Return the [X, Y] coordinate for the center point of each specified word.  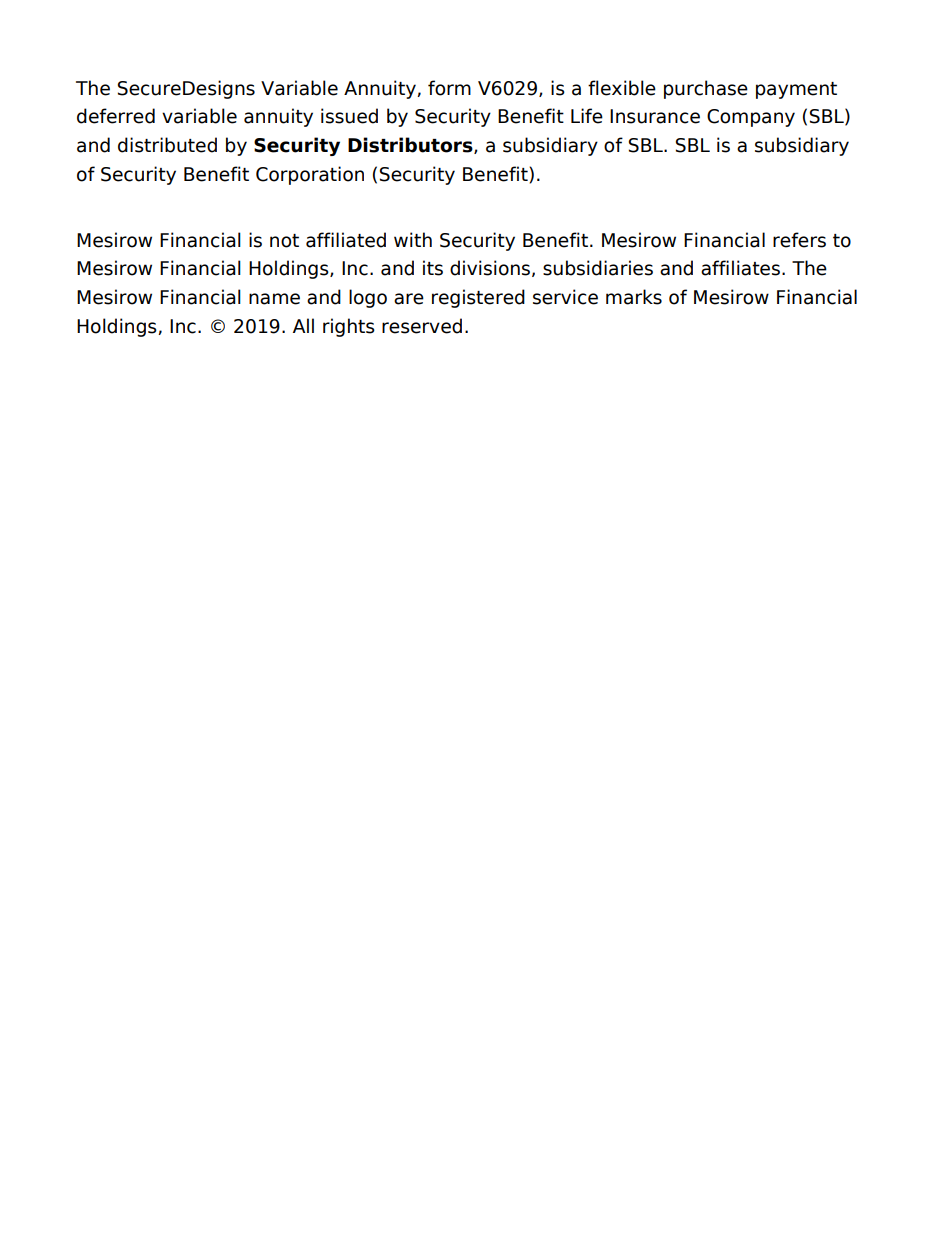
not [284, 241]
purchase [706, 89]
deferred [116, 116]
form [449, 88]
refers [799, 240]
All [303, 325]
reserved [422, 326]
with [413, 239]
